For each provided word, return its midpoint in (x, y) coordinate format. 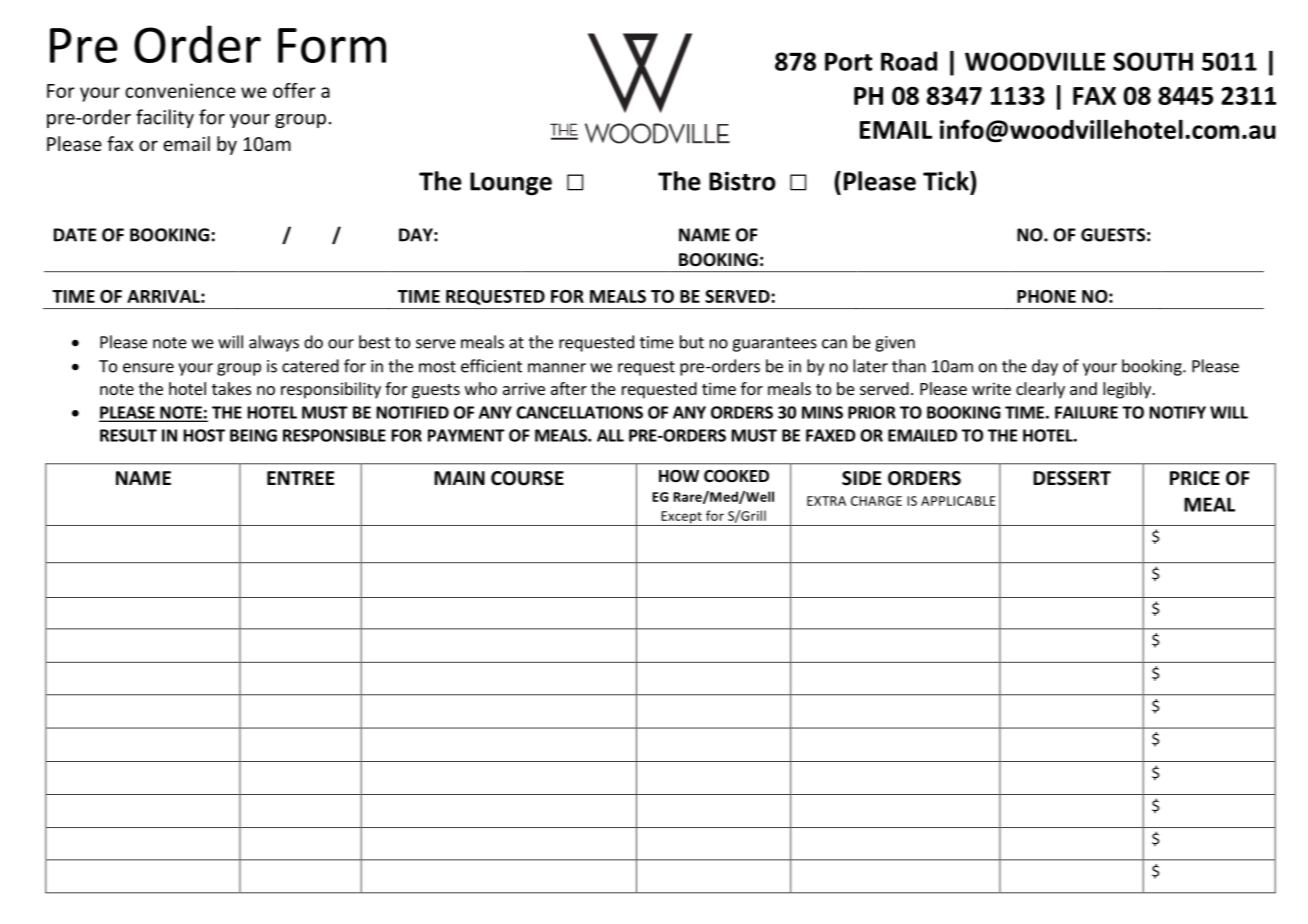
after (569, 388)
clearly (1040, 390)
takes (231, 388)
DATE (75, 235)
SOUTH (1153, 61)
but (692, 342)
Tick (947, 181)
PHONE (1046, 296)
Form (332, 45)
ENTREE (300, 478)
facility (165, 118)
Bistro (742, 181)
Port (848, 62)
